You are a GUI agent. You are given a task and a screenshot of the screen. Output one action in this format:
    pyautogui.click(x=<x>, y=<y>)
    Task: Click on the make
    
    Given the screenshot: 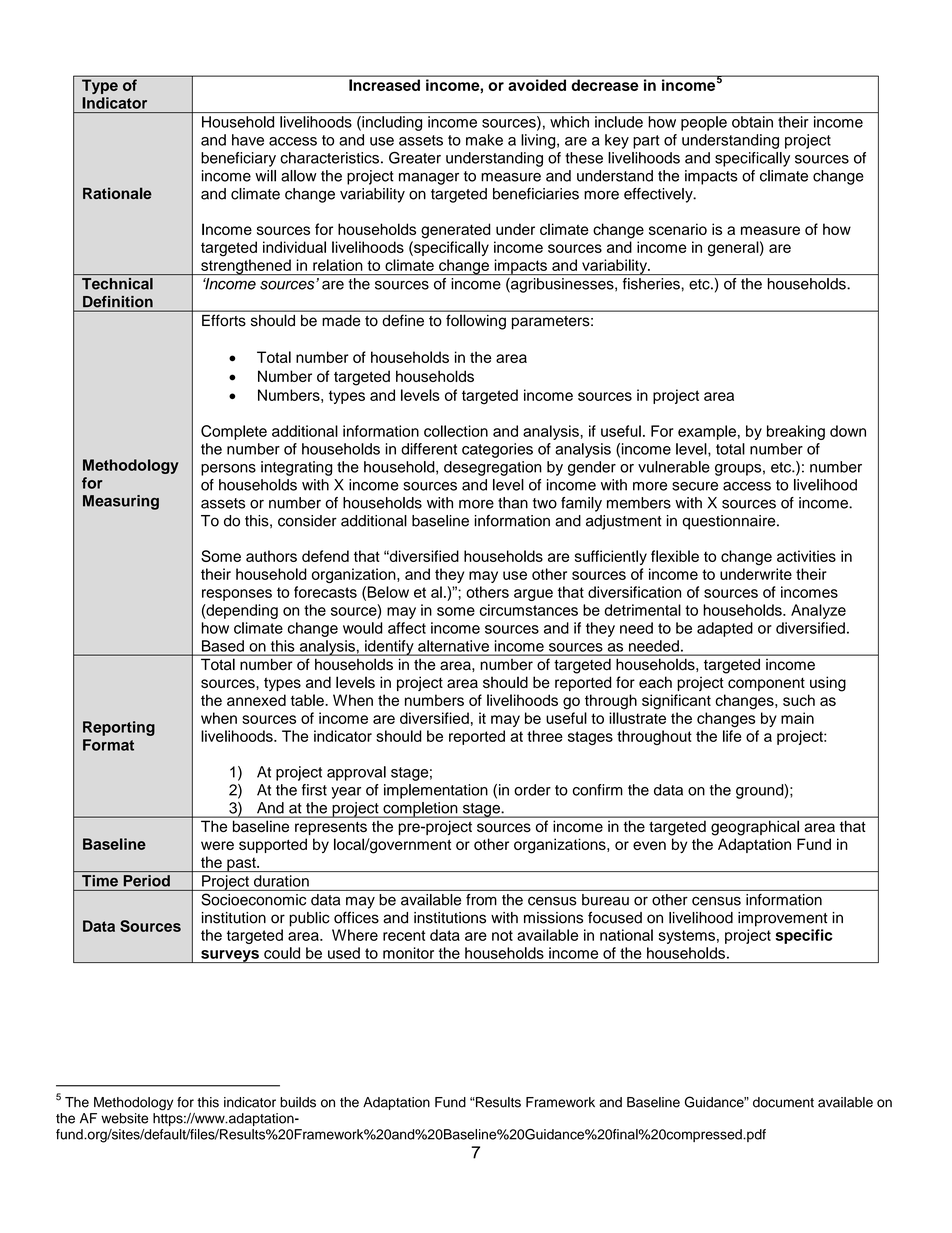 What is the action you would take?
    pyautogui.click(x=484, y=140)
